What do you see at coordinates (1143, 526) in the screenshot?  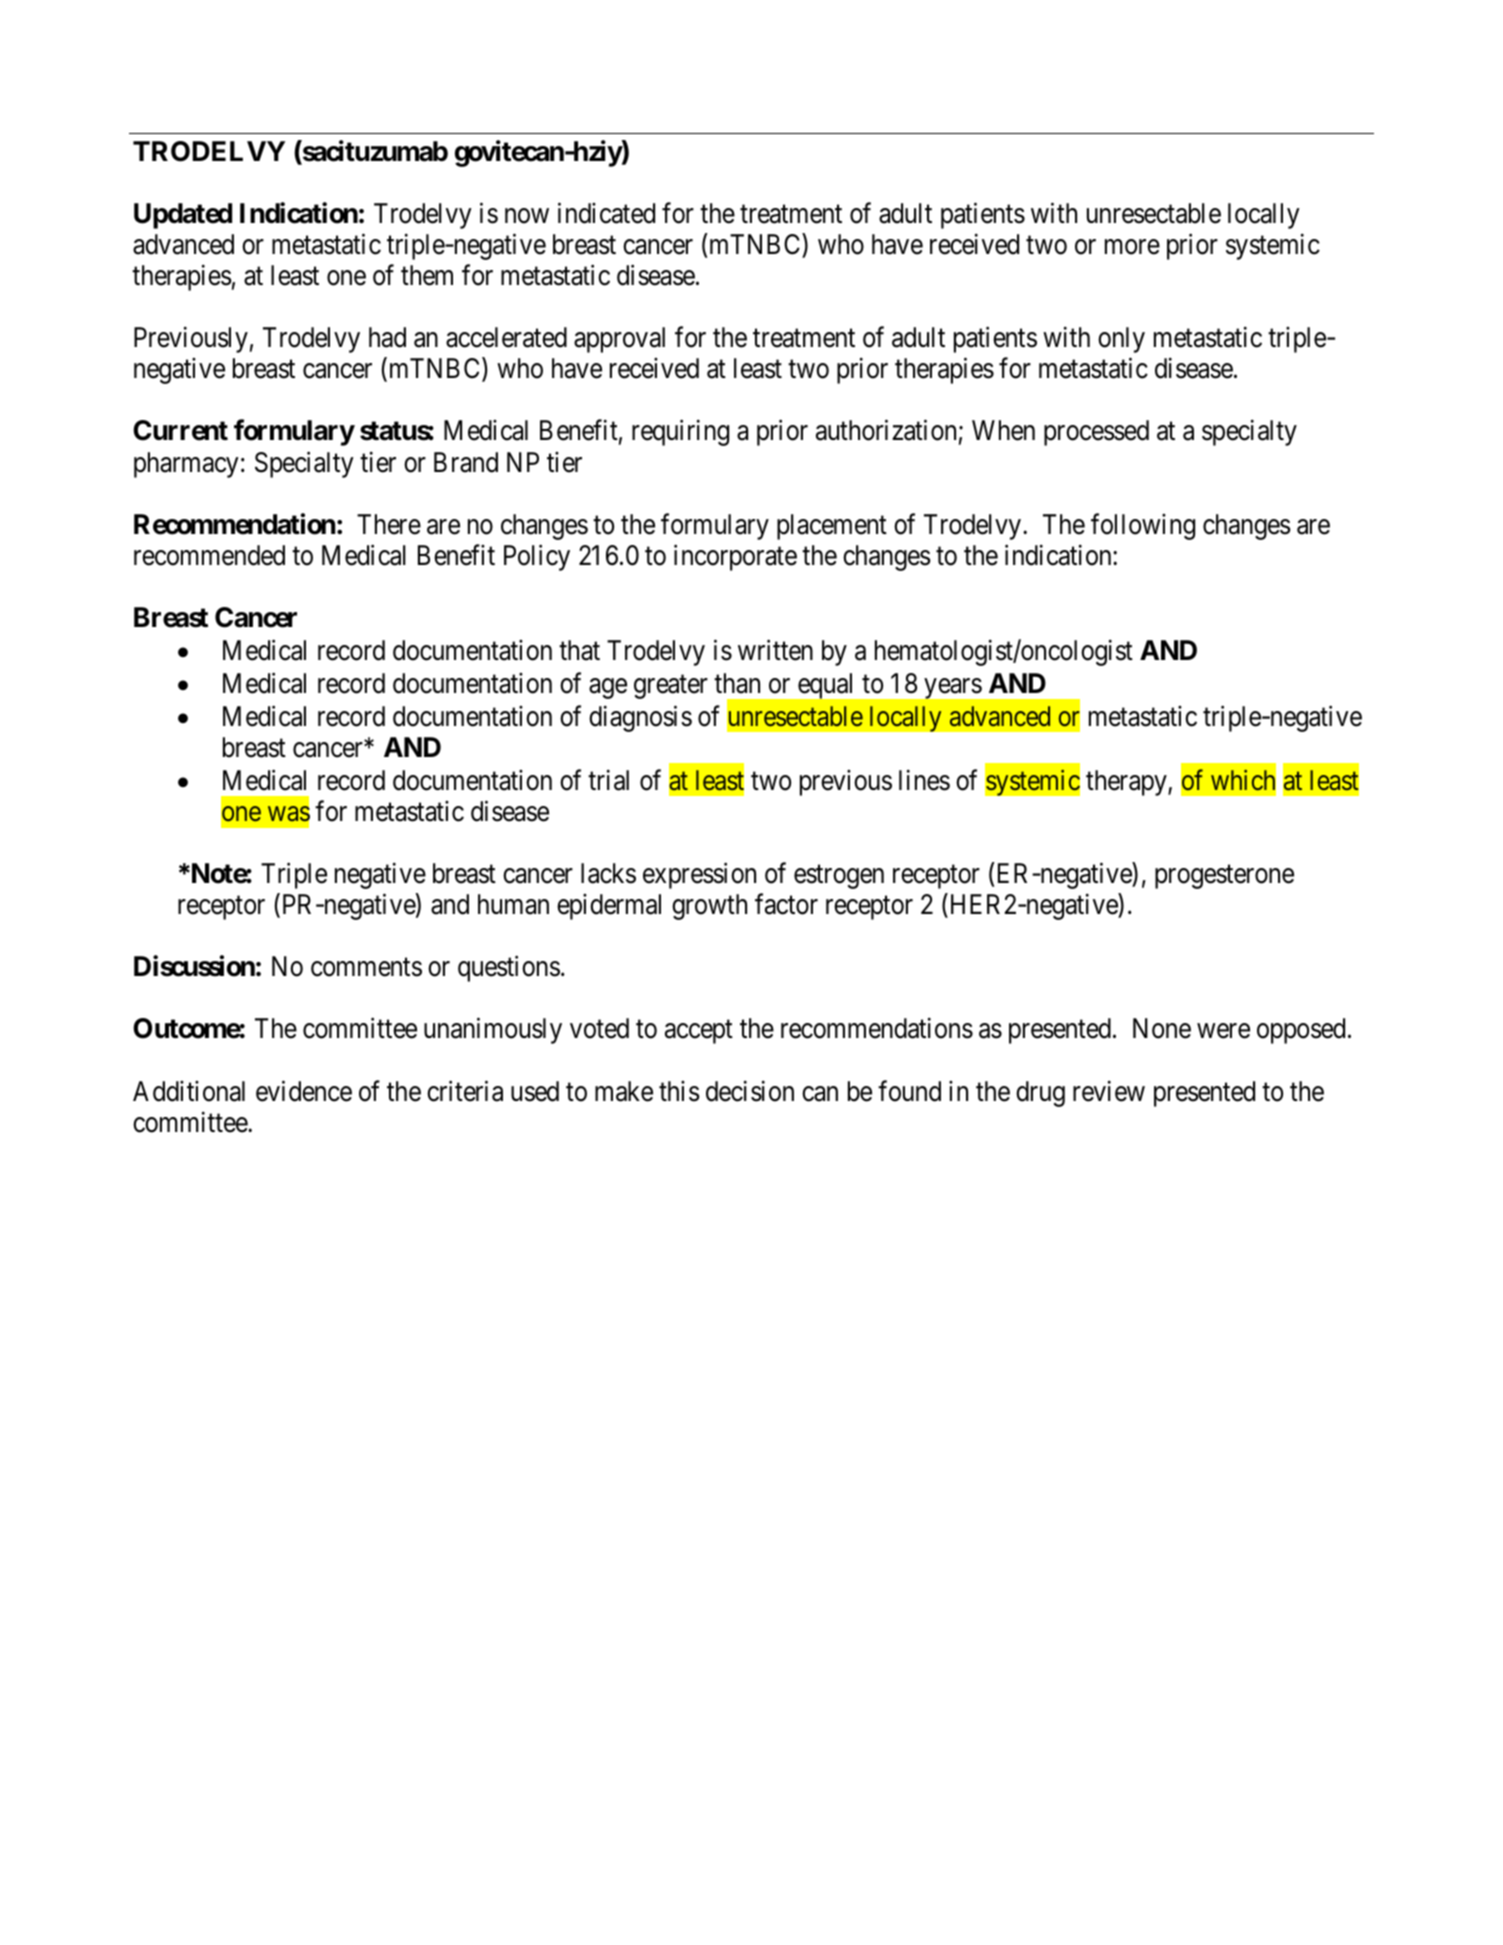 I see `following` at bounding box center [1143, 526].
